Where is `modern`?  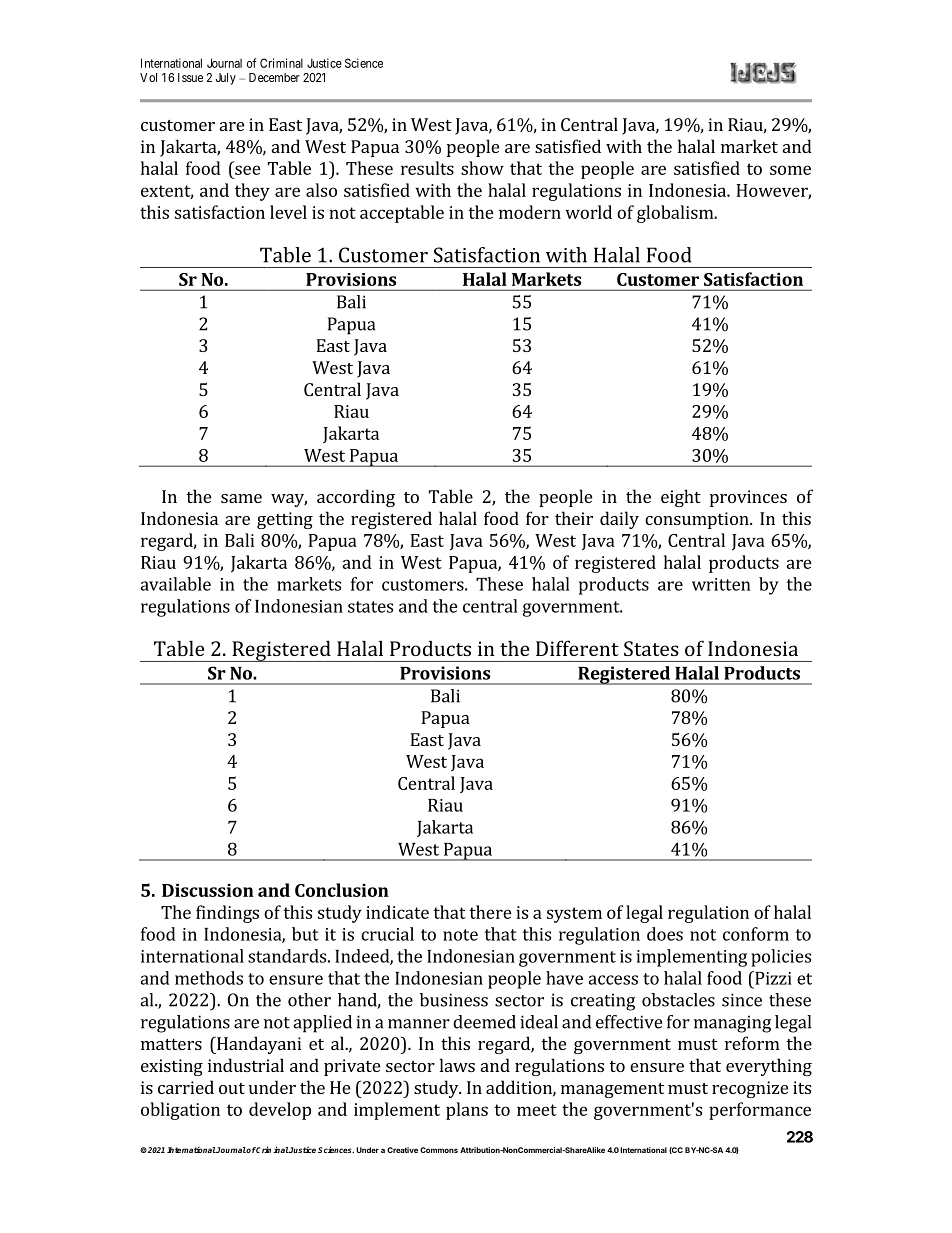 modern is located at coordinates (530, 212).
